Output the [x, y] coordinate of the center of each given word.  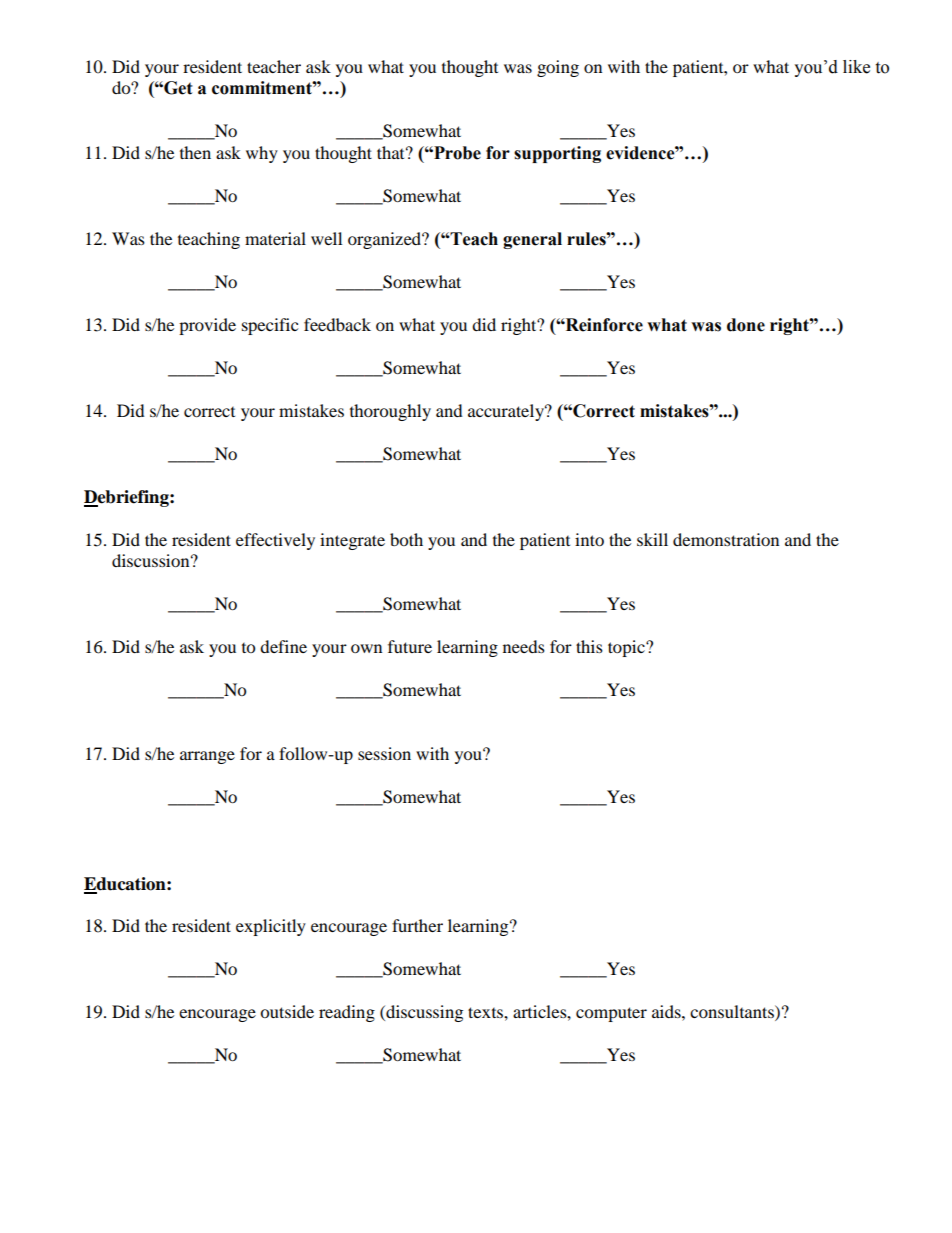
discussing [423, 1013]
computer [611, 1014]
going [558, 68]
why [262, 154]
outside [287, 1011]
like [856, 67]
